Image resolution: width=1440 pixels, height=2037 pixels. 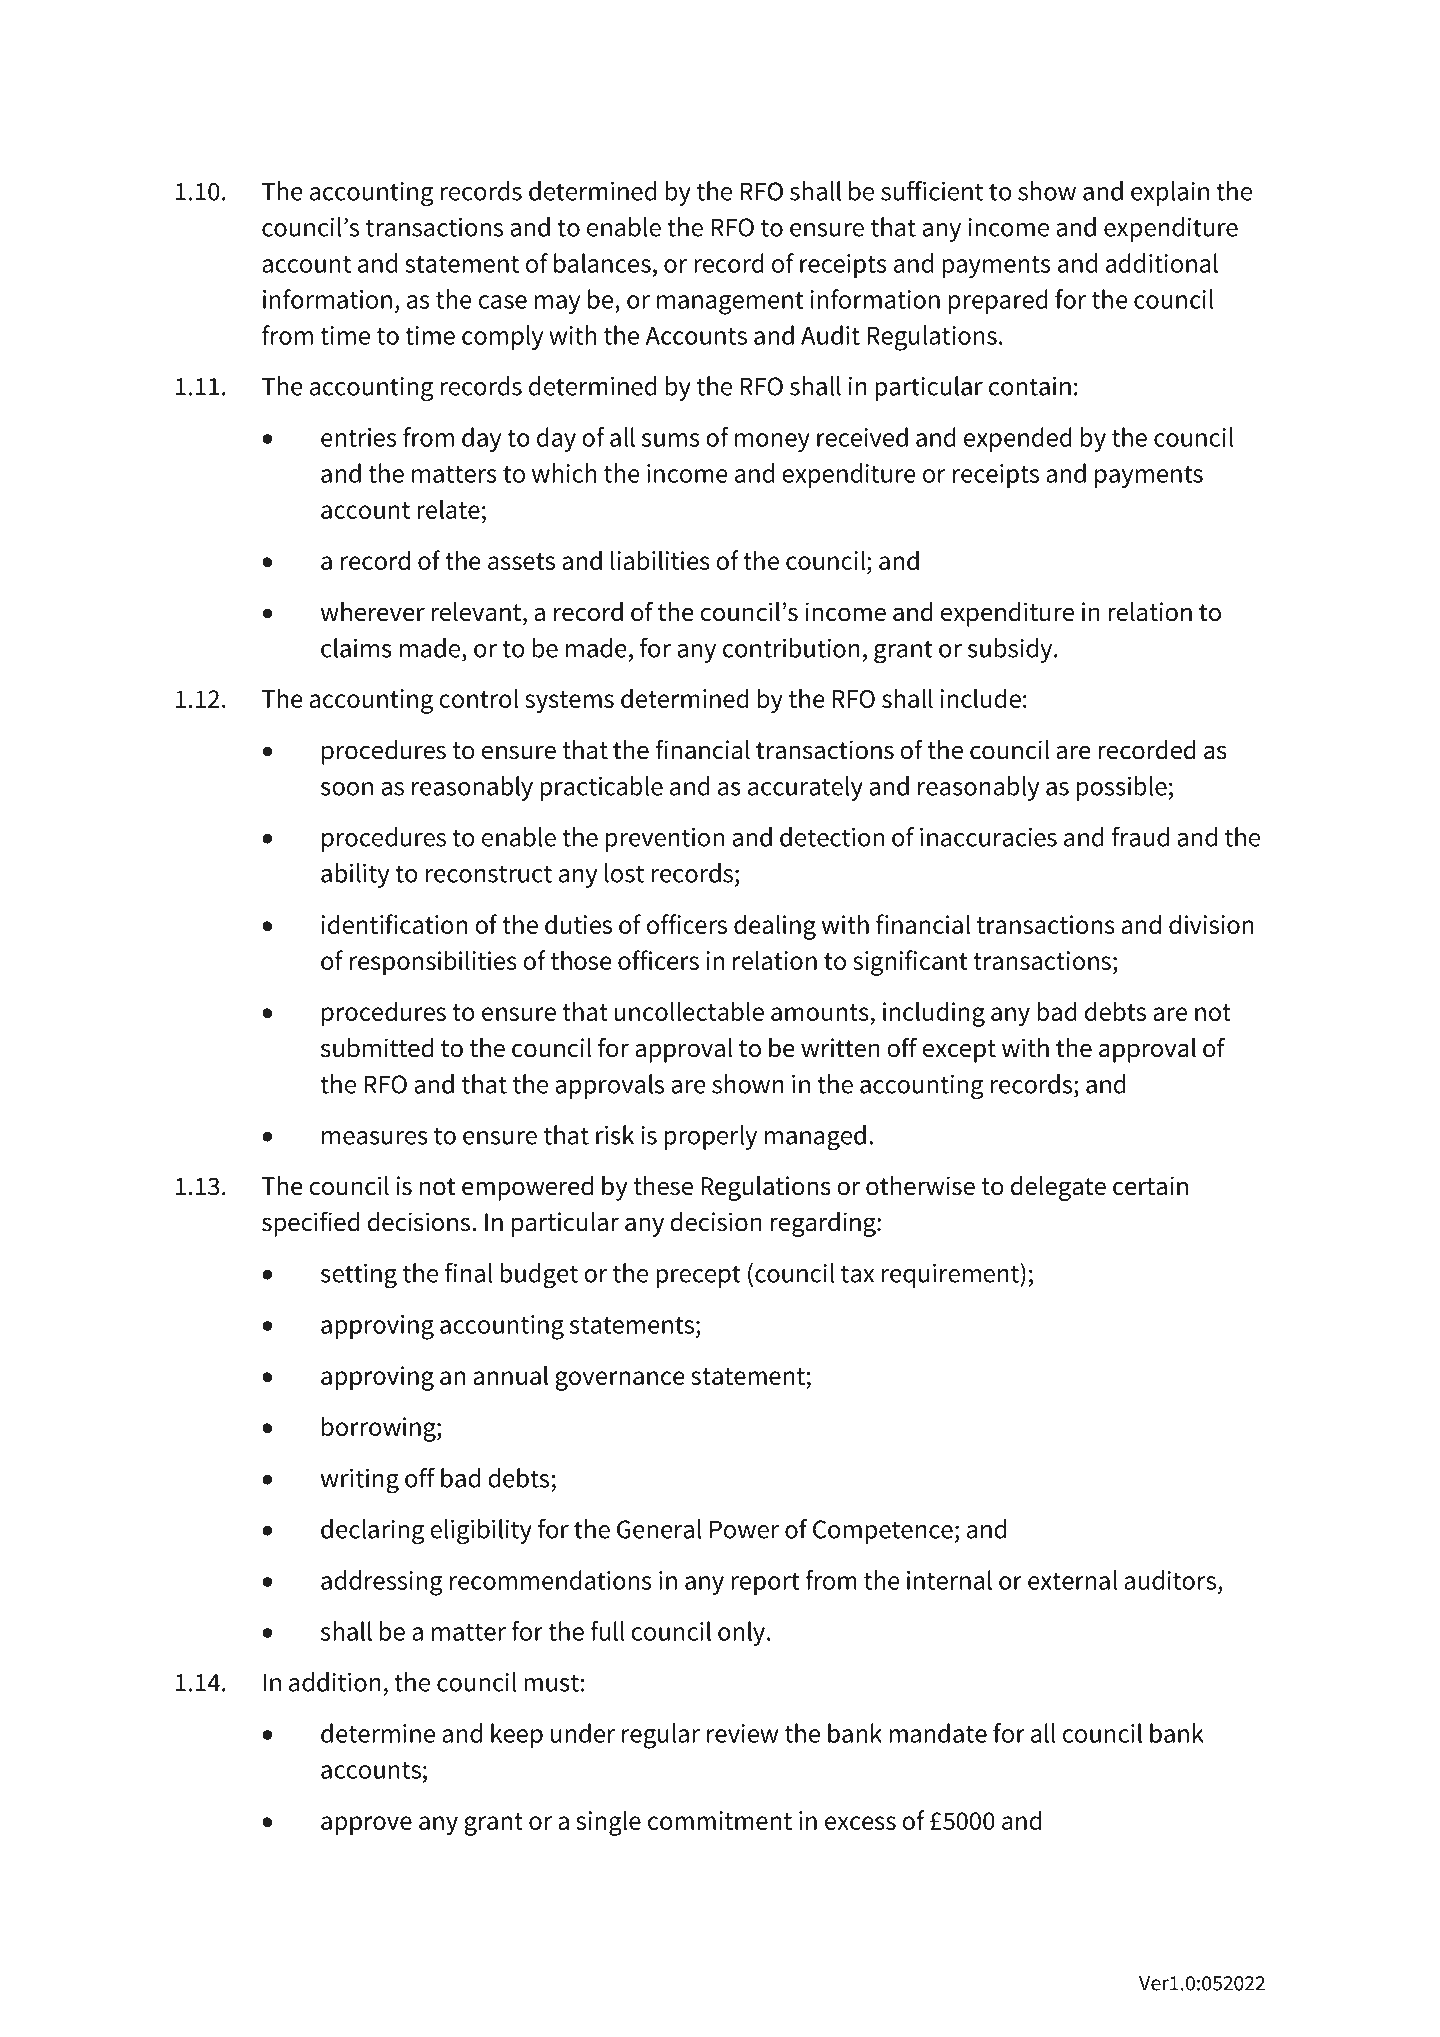 What do you see at coordinates (433, 963) in the screenshot?
I see `responsibilities` at bounding box center [433, 963].
